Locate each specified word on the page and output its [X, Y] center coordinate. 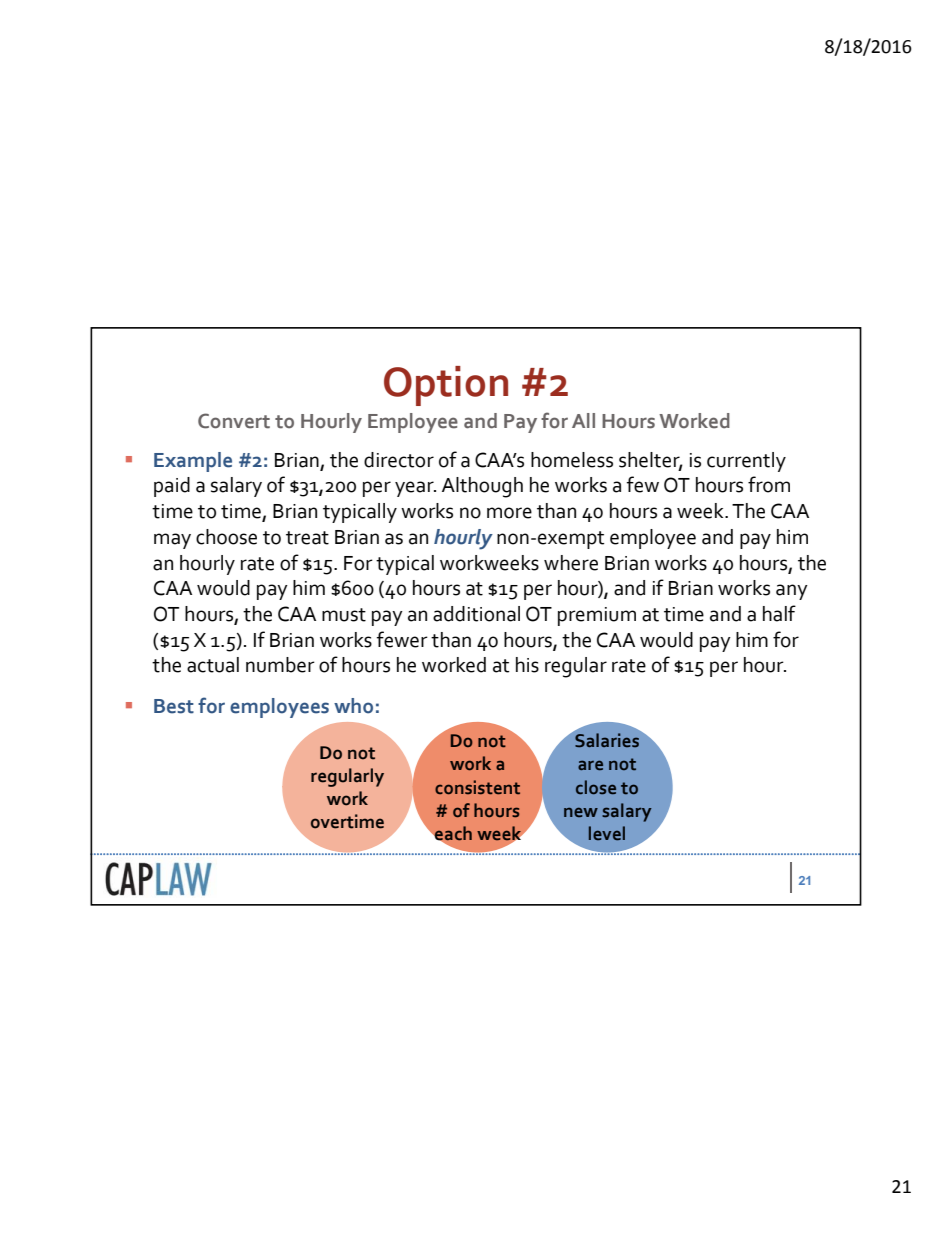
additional [476, 614]
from [769, 484]
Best [174, 706]
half [779, 613]
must [344, 615]
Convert [234, 421]
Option [446, 386]
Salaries [607, 740]
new [581, 812]
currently [746, 462]
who [353, 706]
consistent [477, 787]
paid [172, 487]
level [607, 833]
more [509, 513]
